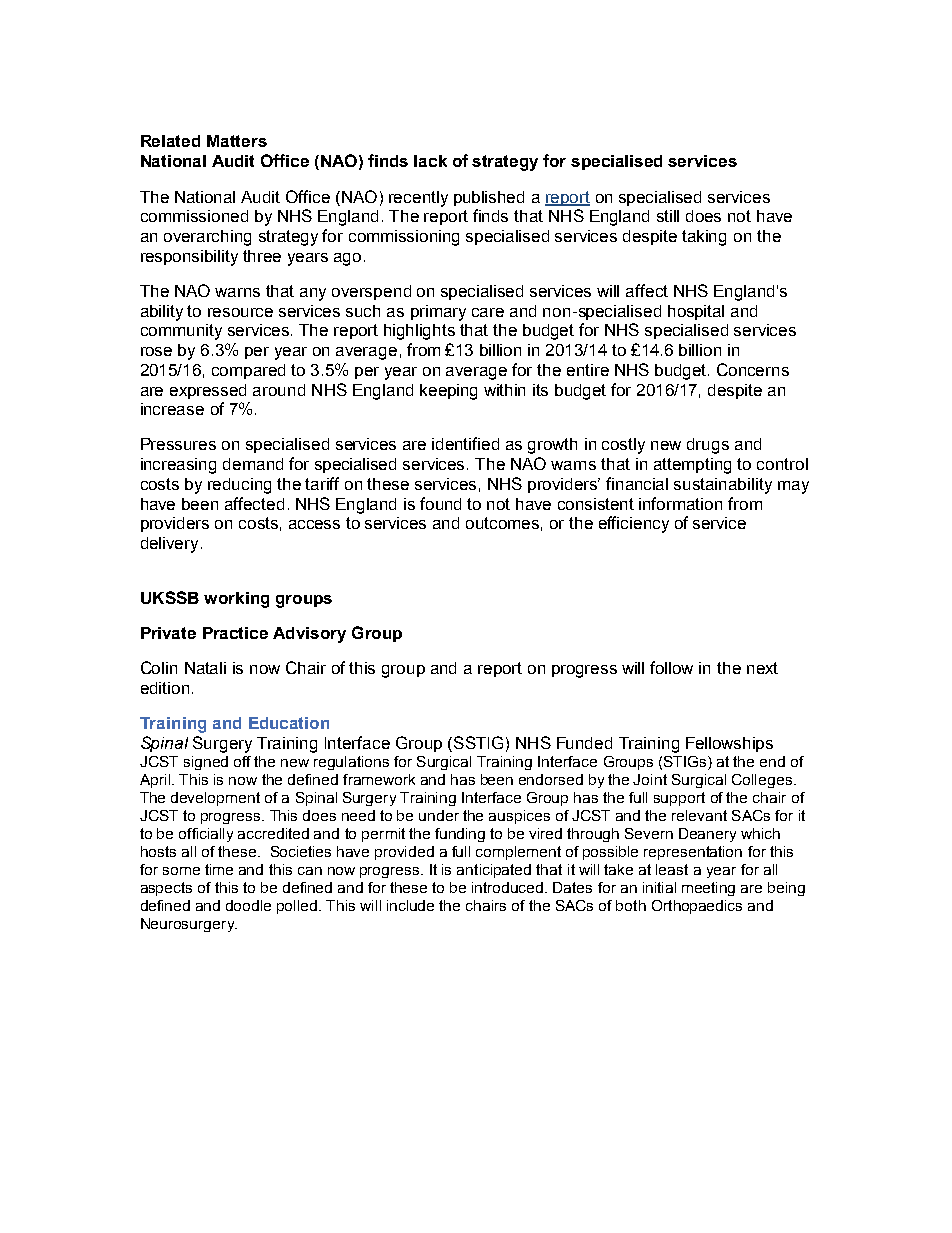 Image resolution: width=952 pixels, height=1233 pixels. I want to click on still, so click(668, 216).
